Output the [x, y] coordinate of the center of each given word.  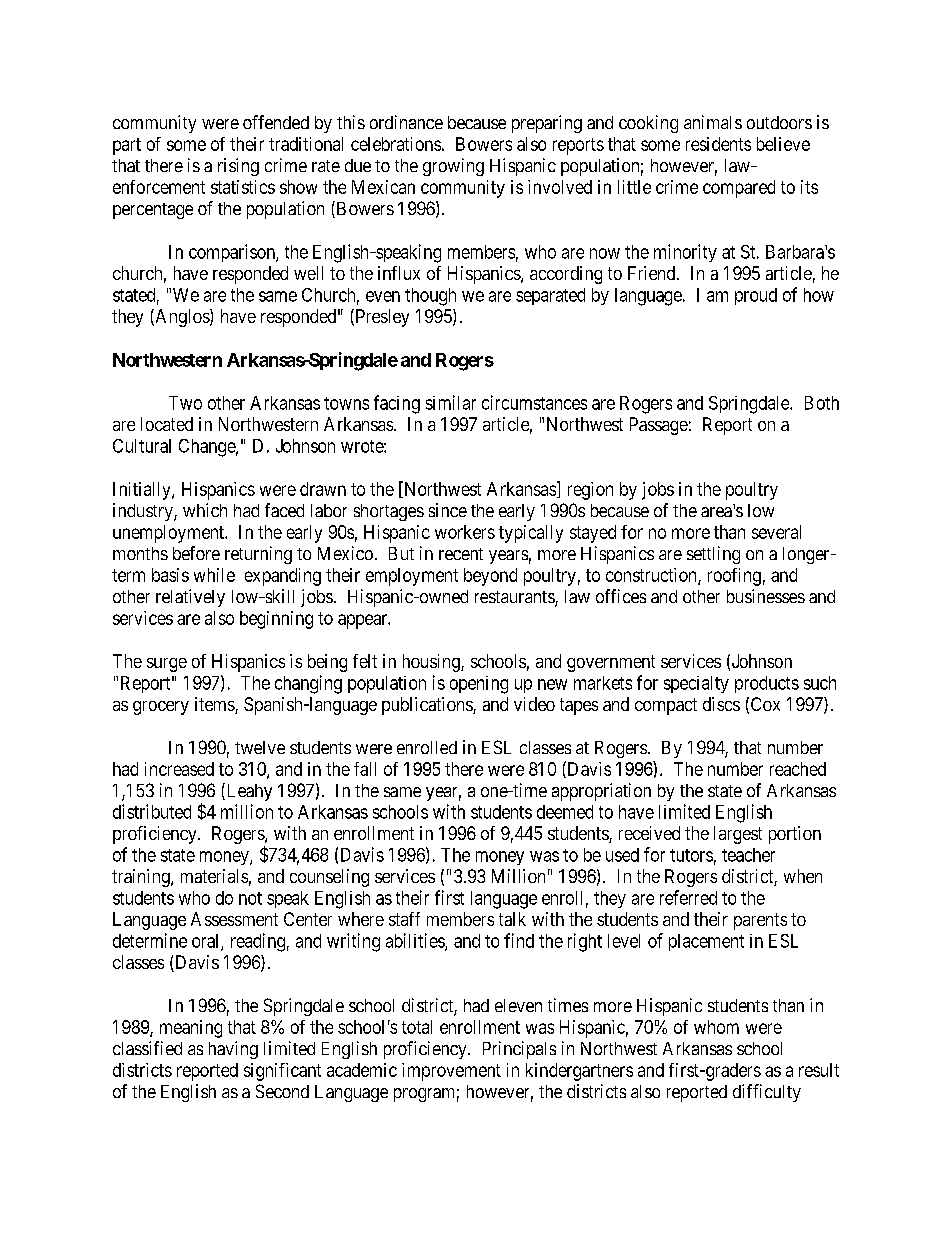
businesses [766, 596]
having [233, 1050]
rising [238, 167]
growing [453, 167]
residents [718, 144]
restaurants [515, 598]
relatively [190, 598]
